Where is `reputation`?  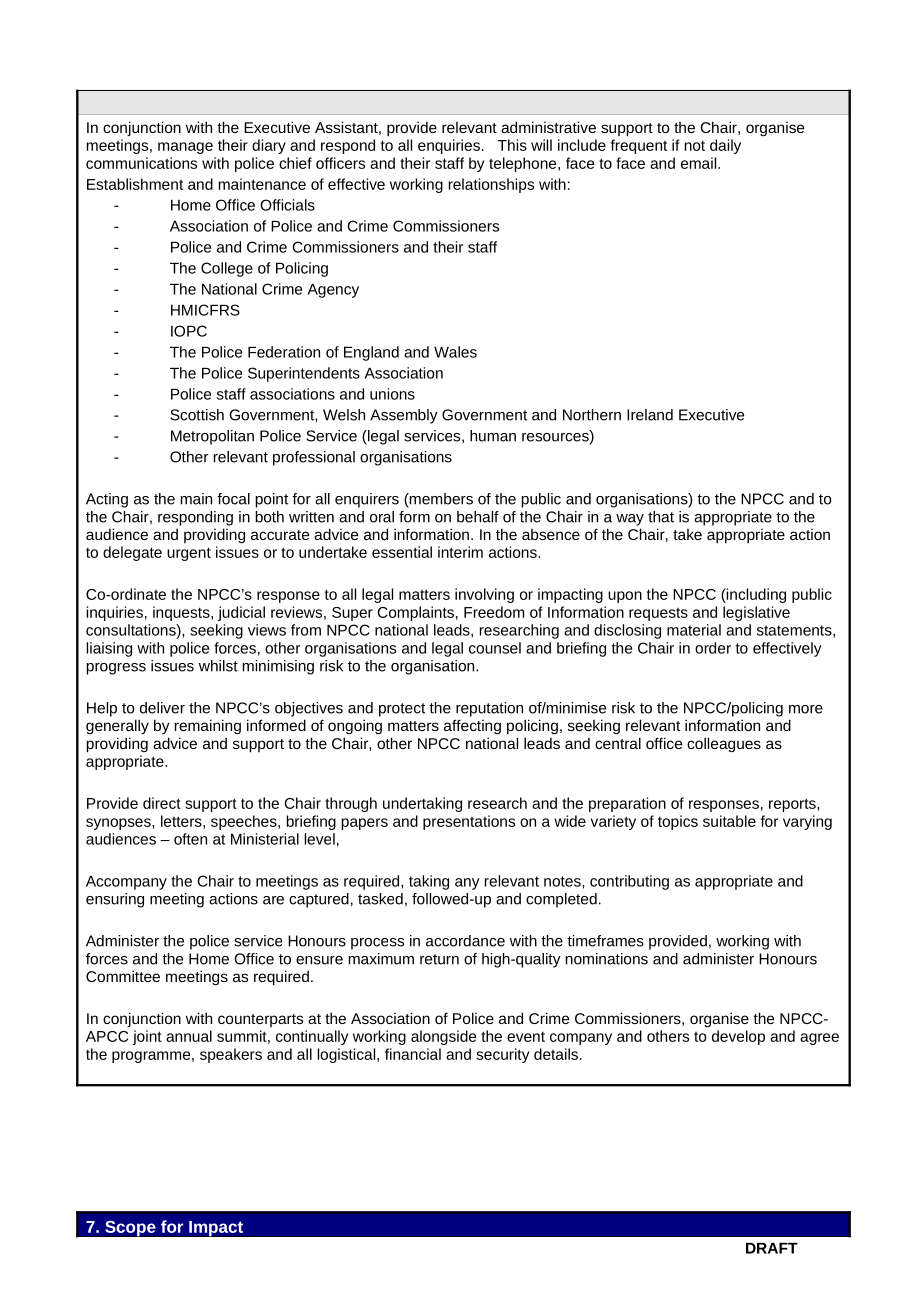
reputation is located at coordinates (489, 709).
